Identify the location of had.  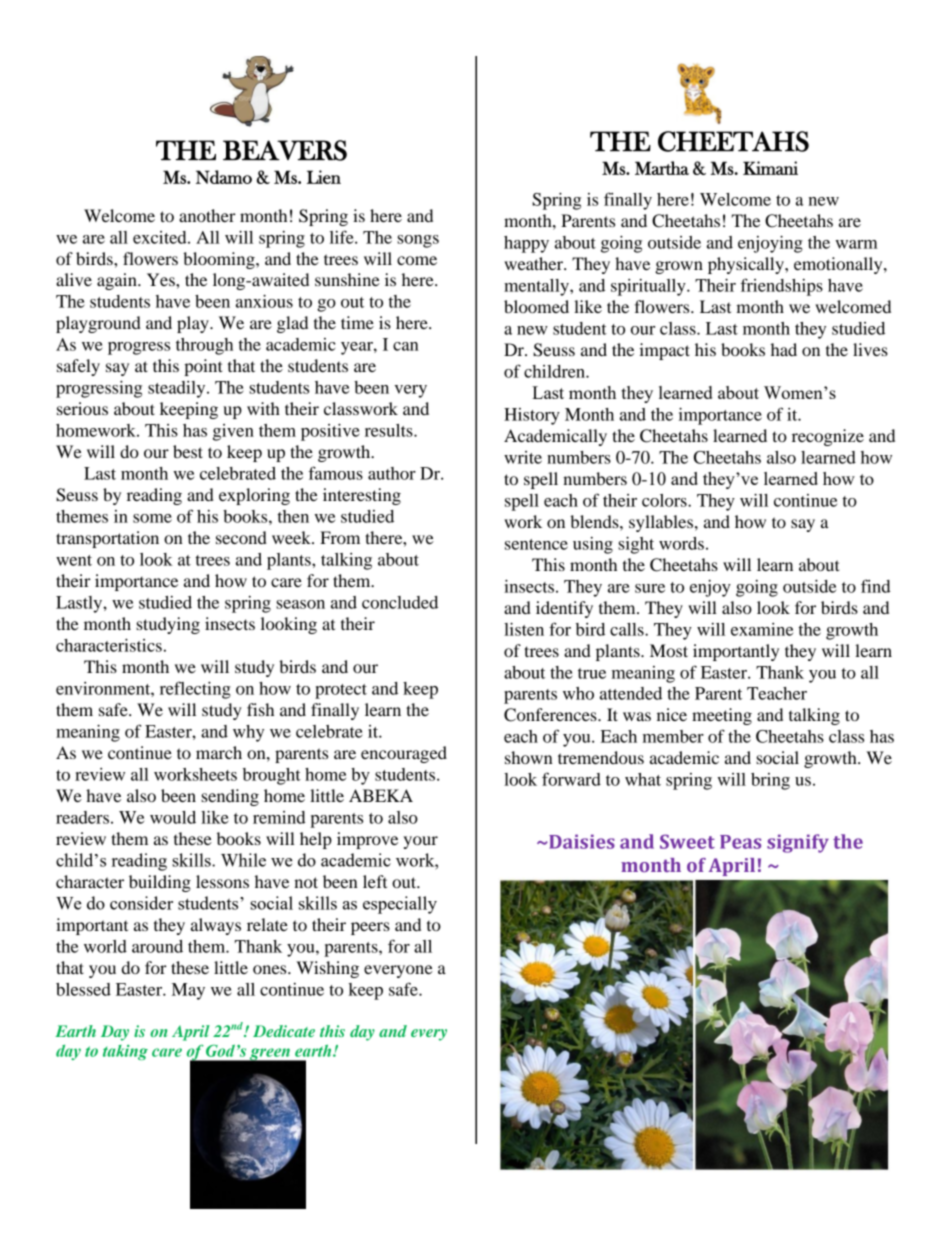
(784, 349).
